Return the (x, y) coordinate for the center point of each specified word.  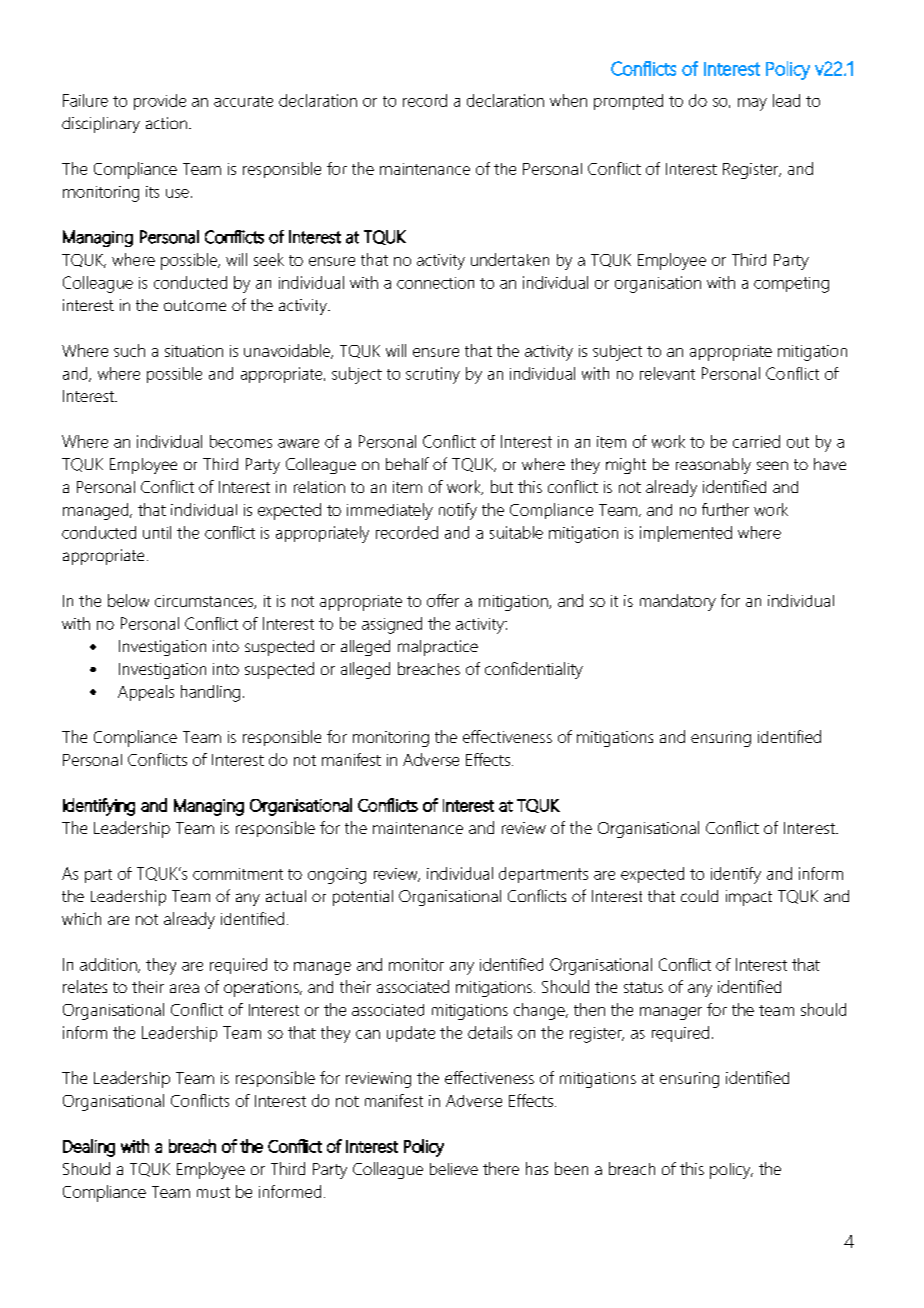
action (166, 123)
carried (756, 441)
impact (749, 898)
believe (454, 1169)
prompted (628, 102)
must (213, 1192)
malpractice (438, 648)
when (568, 100)
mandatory (678, 602)
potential (363, 898)
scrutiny (433, 375)
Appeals (146, 693)
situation (194, 351)
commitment (238, 874)
